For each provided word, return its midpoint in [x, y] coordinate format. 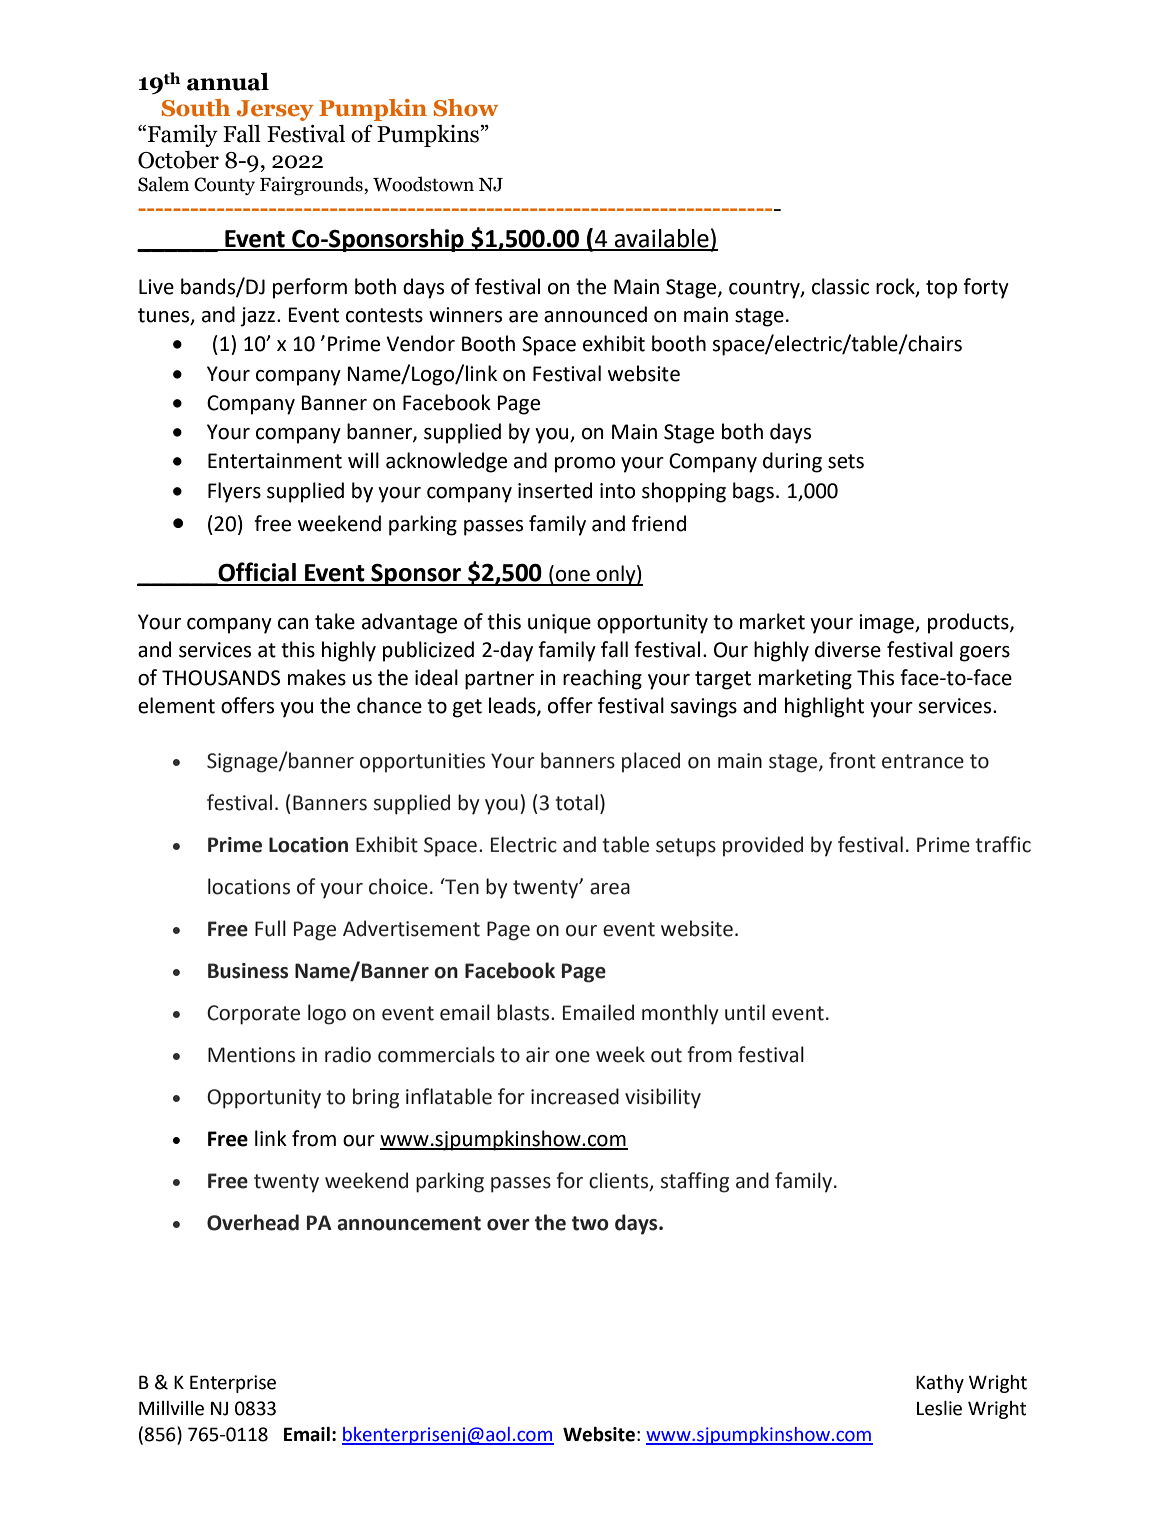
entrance [923, 761]
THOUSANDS [221, 678]
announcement [409, 1223]
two [590, 1223]
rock [896, 287]
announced [595, 314]
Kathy [940, 1384]
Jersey [275, 110]
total [577, 802]
